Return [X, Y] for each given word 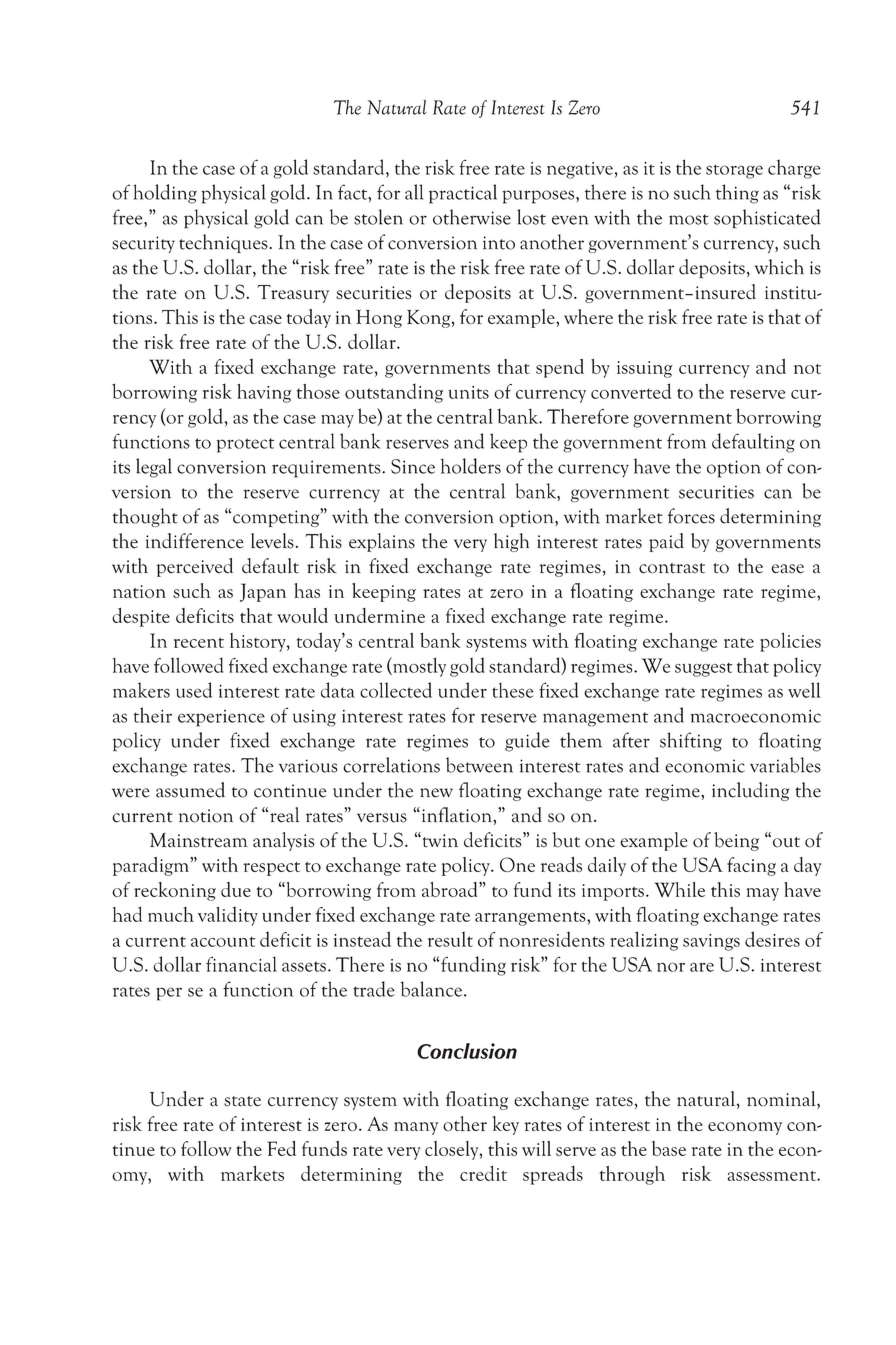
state [242, 1101]
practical [463, 194]
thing [737, 194]
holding [165, 194]
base [669, 1148]
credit [483, 1173]
